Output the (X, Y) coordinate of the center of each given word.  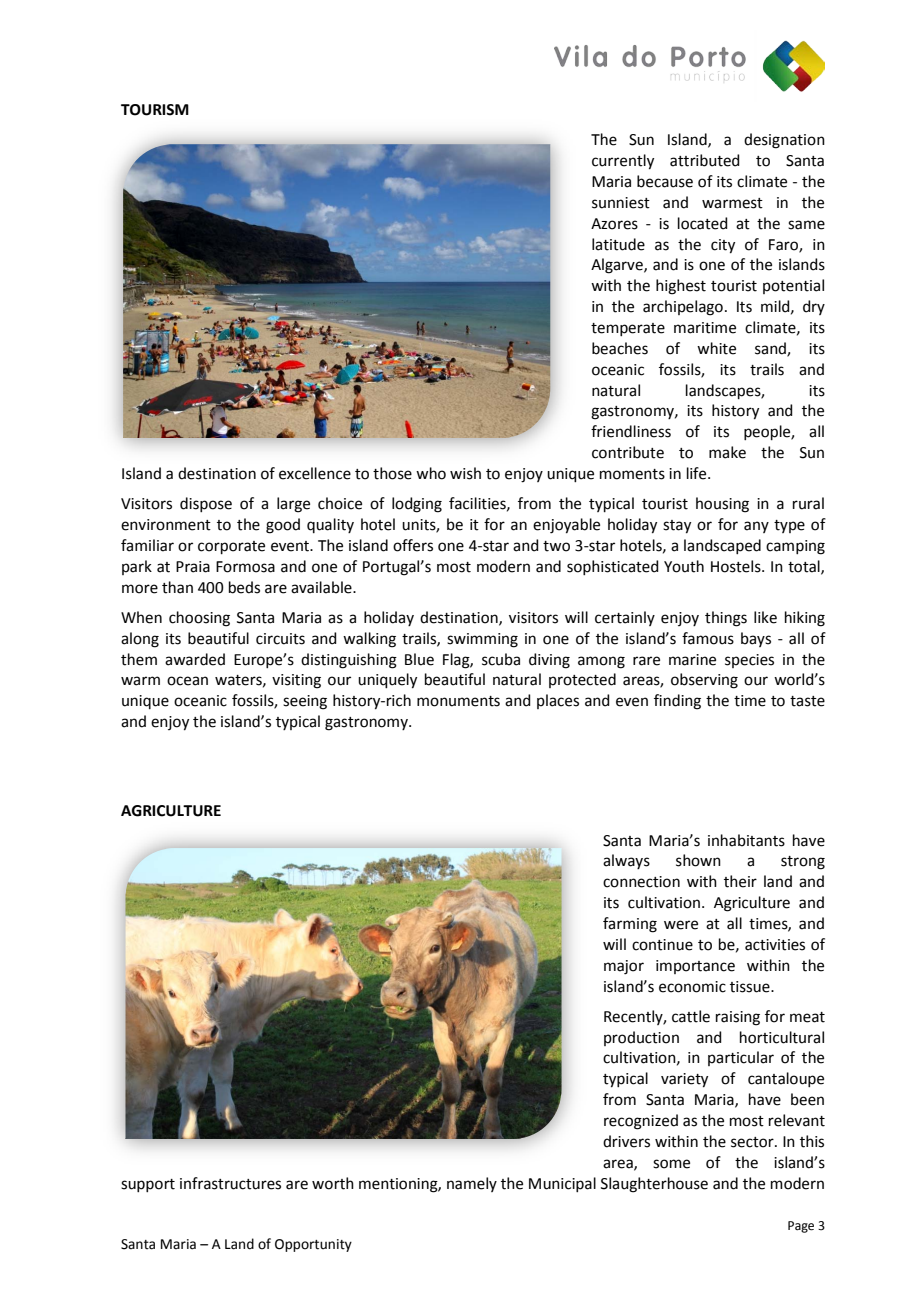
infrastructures (230, 1183)
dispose (206, 504)
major (624, 967)
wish (465, 473)
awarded (195, 659)
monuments (458, 701)
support (148, 1185)
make (727, 452)
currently (623, 162)
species (749, 661)
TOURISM (155, 110)
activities (775, 945)
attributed (705, 160)
